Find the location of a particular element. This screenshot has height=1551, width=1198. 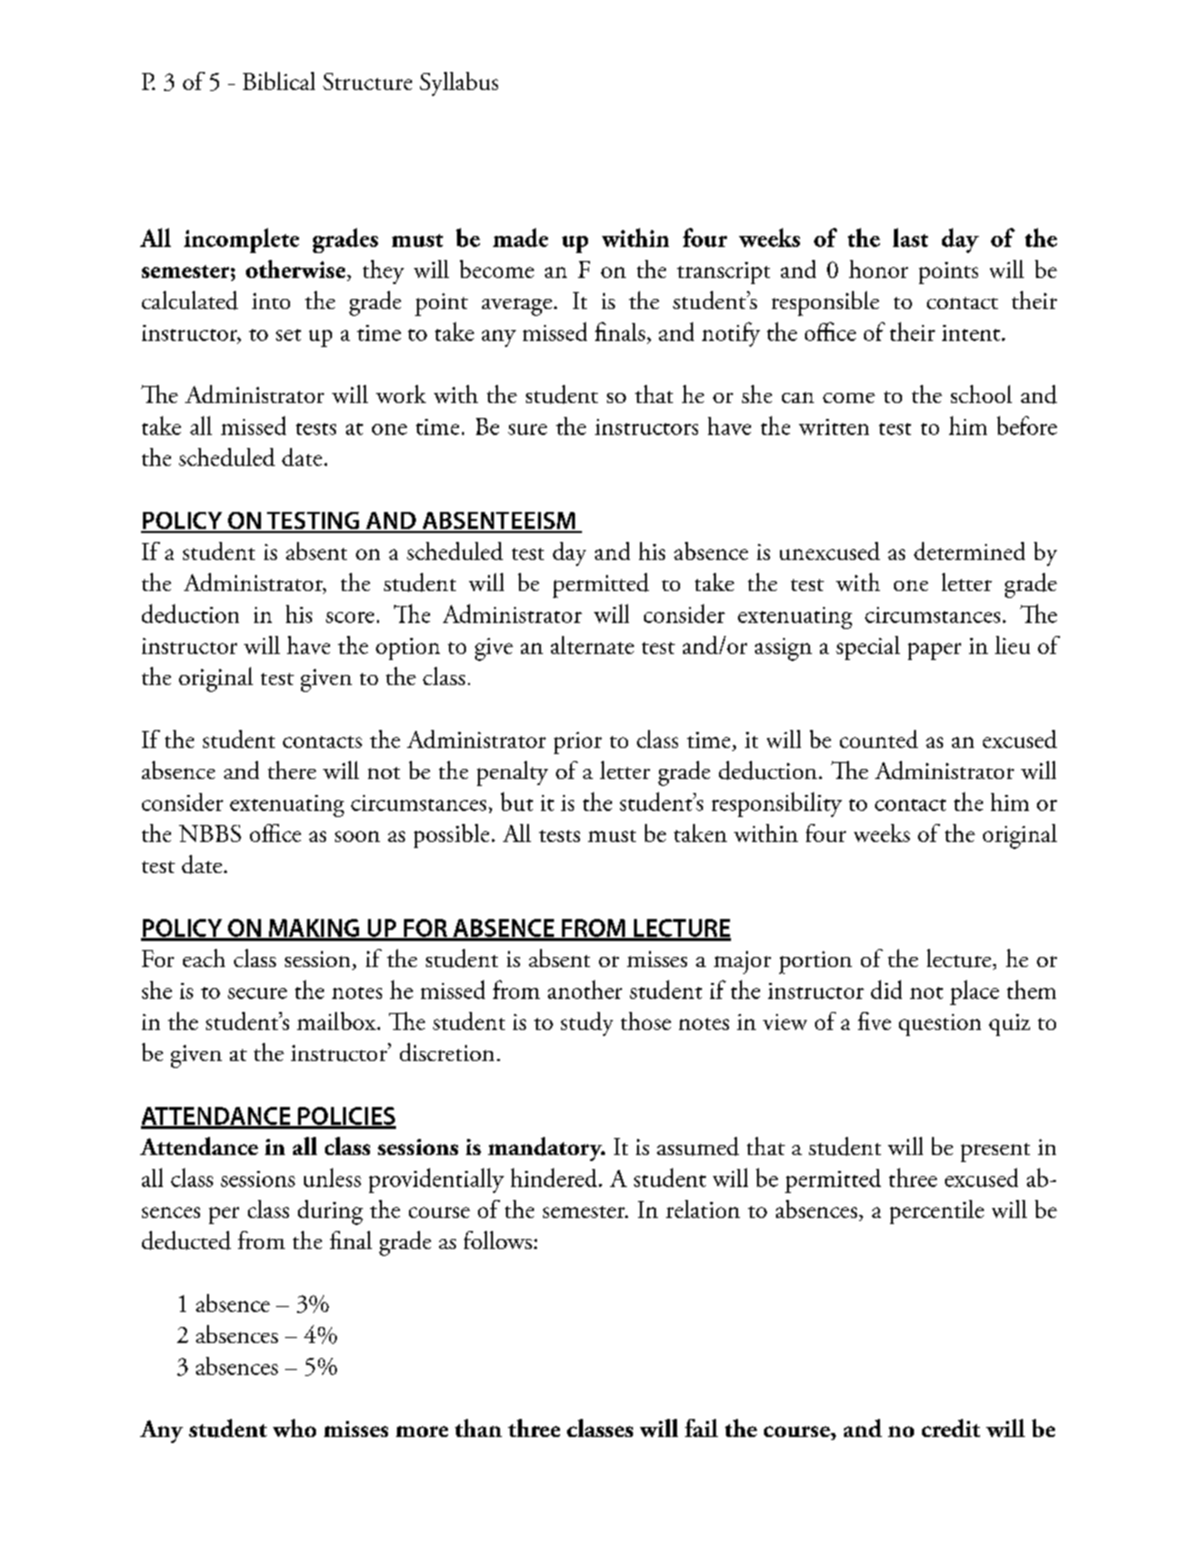

question is located at coordinates (940, 1025).
